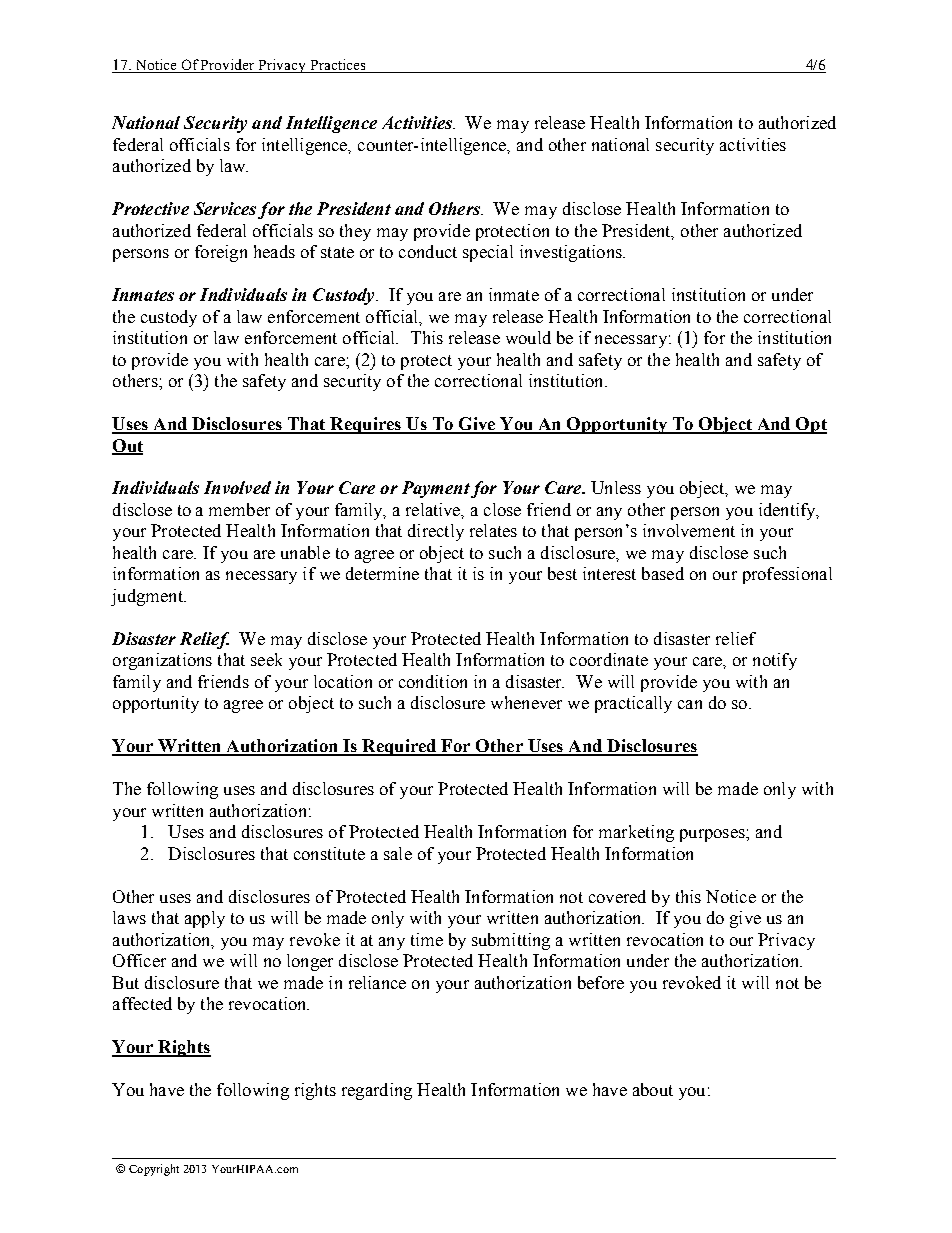  I want to click on Required, so click(399, 747).
